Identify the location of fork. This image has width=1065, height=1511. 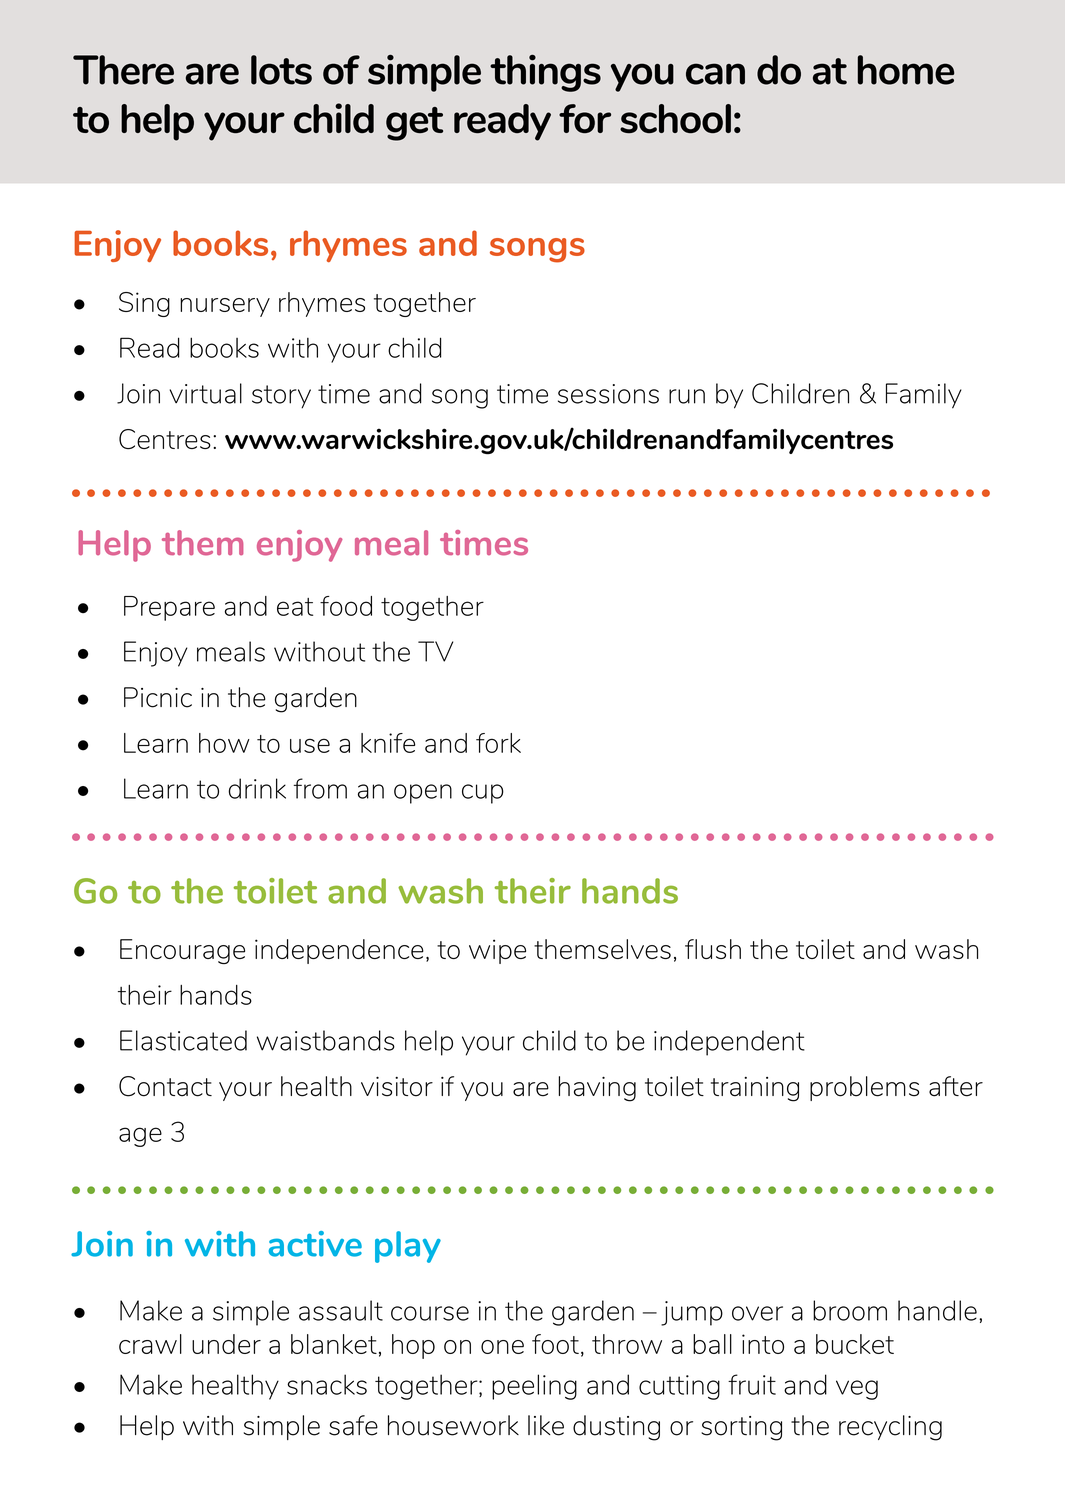
(498, 743).
